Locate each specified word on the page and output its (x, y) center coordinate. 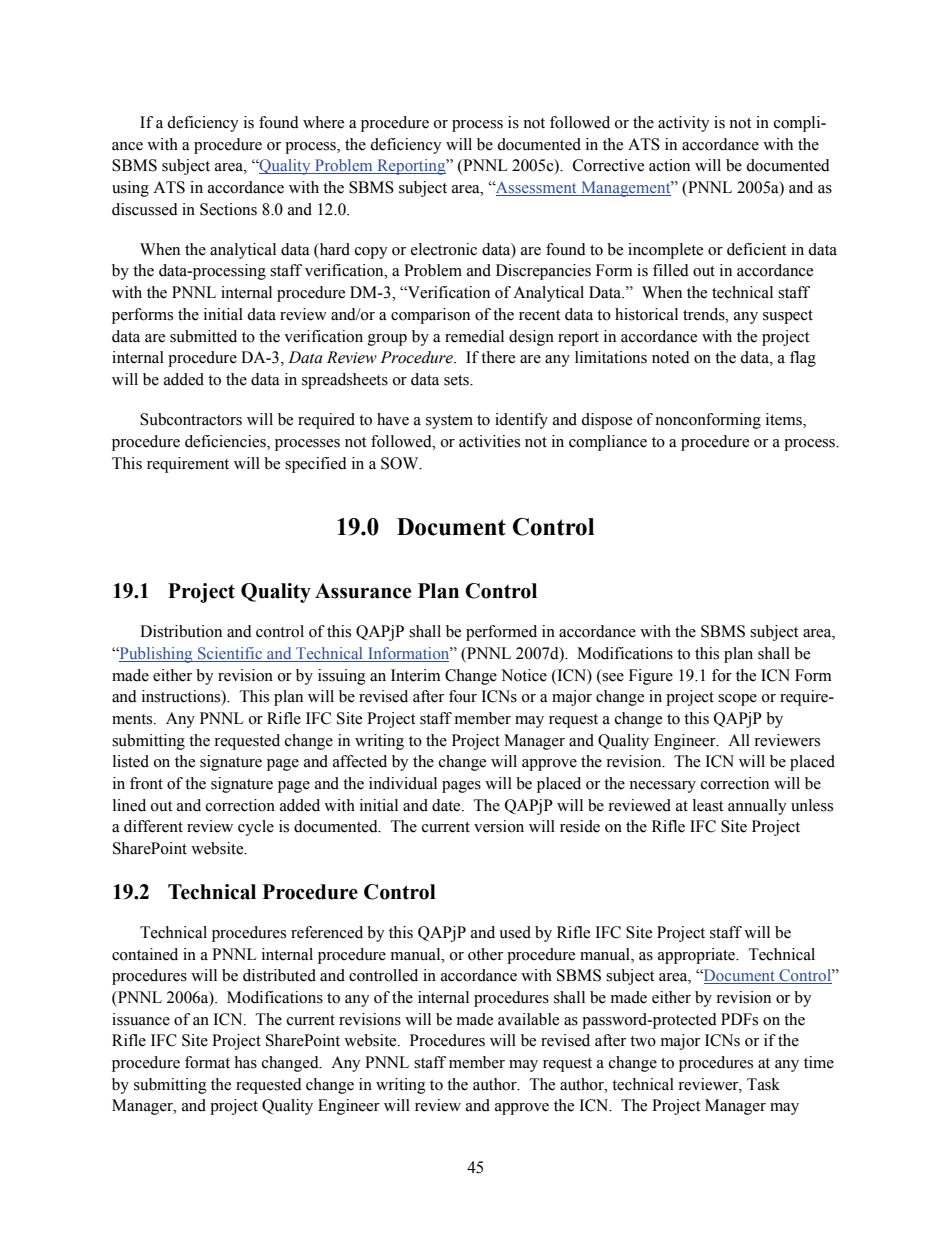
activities (489, 441)
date (447, 805)
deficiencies (226, 442)
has (245, 1062)
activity (684, 124)
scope (737, 700)
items (785, 420)
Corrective (608, 165)
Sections (228, 209)
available (528, 1019)
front (146, 783)
